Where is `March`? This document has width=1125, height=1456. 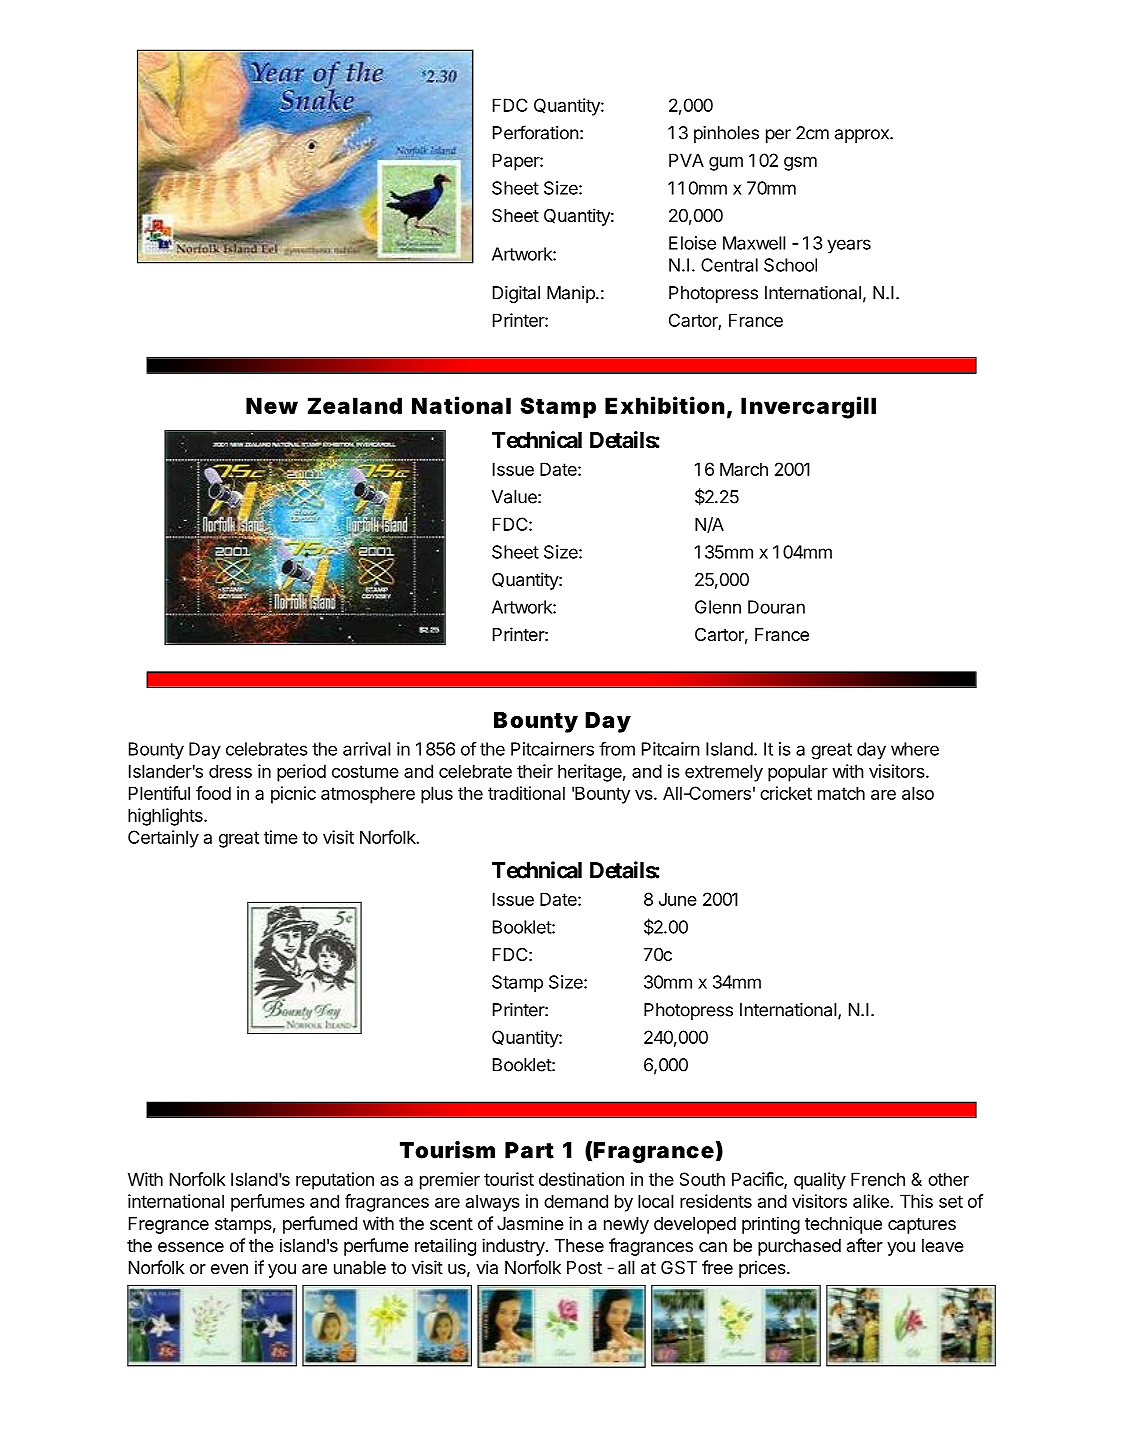 March is located at coordinates (744, 469).
